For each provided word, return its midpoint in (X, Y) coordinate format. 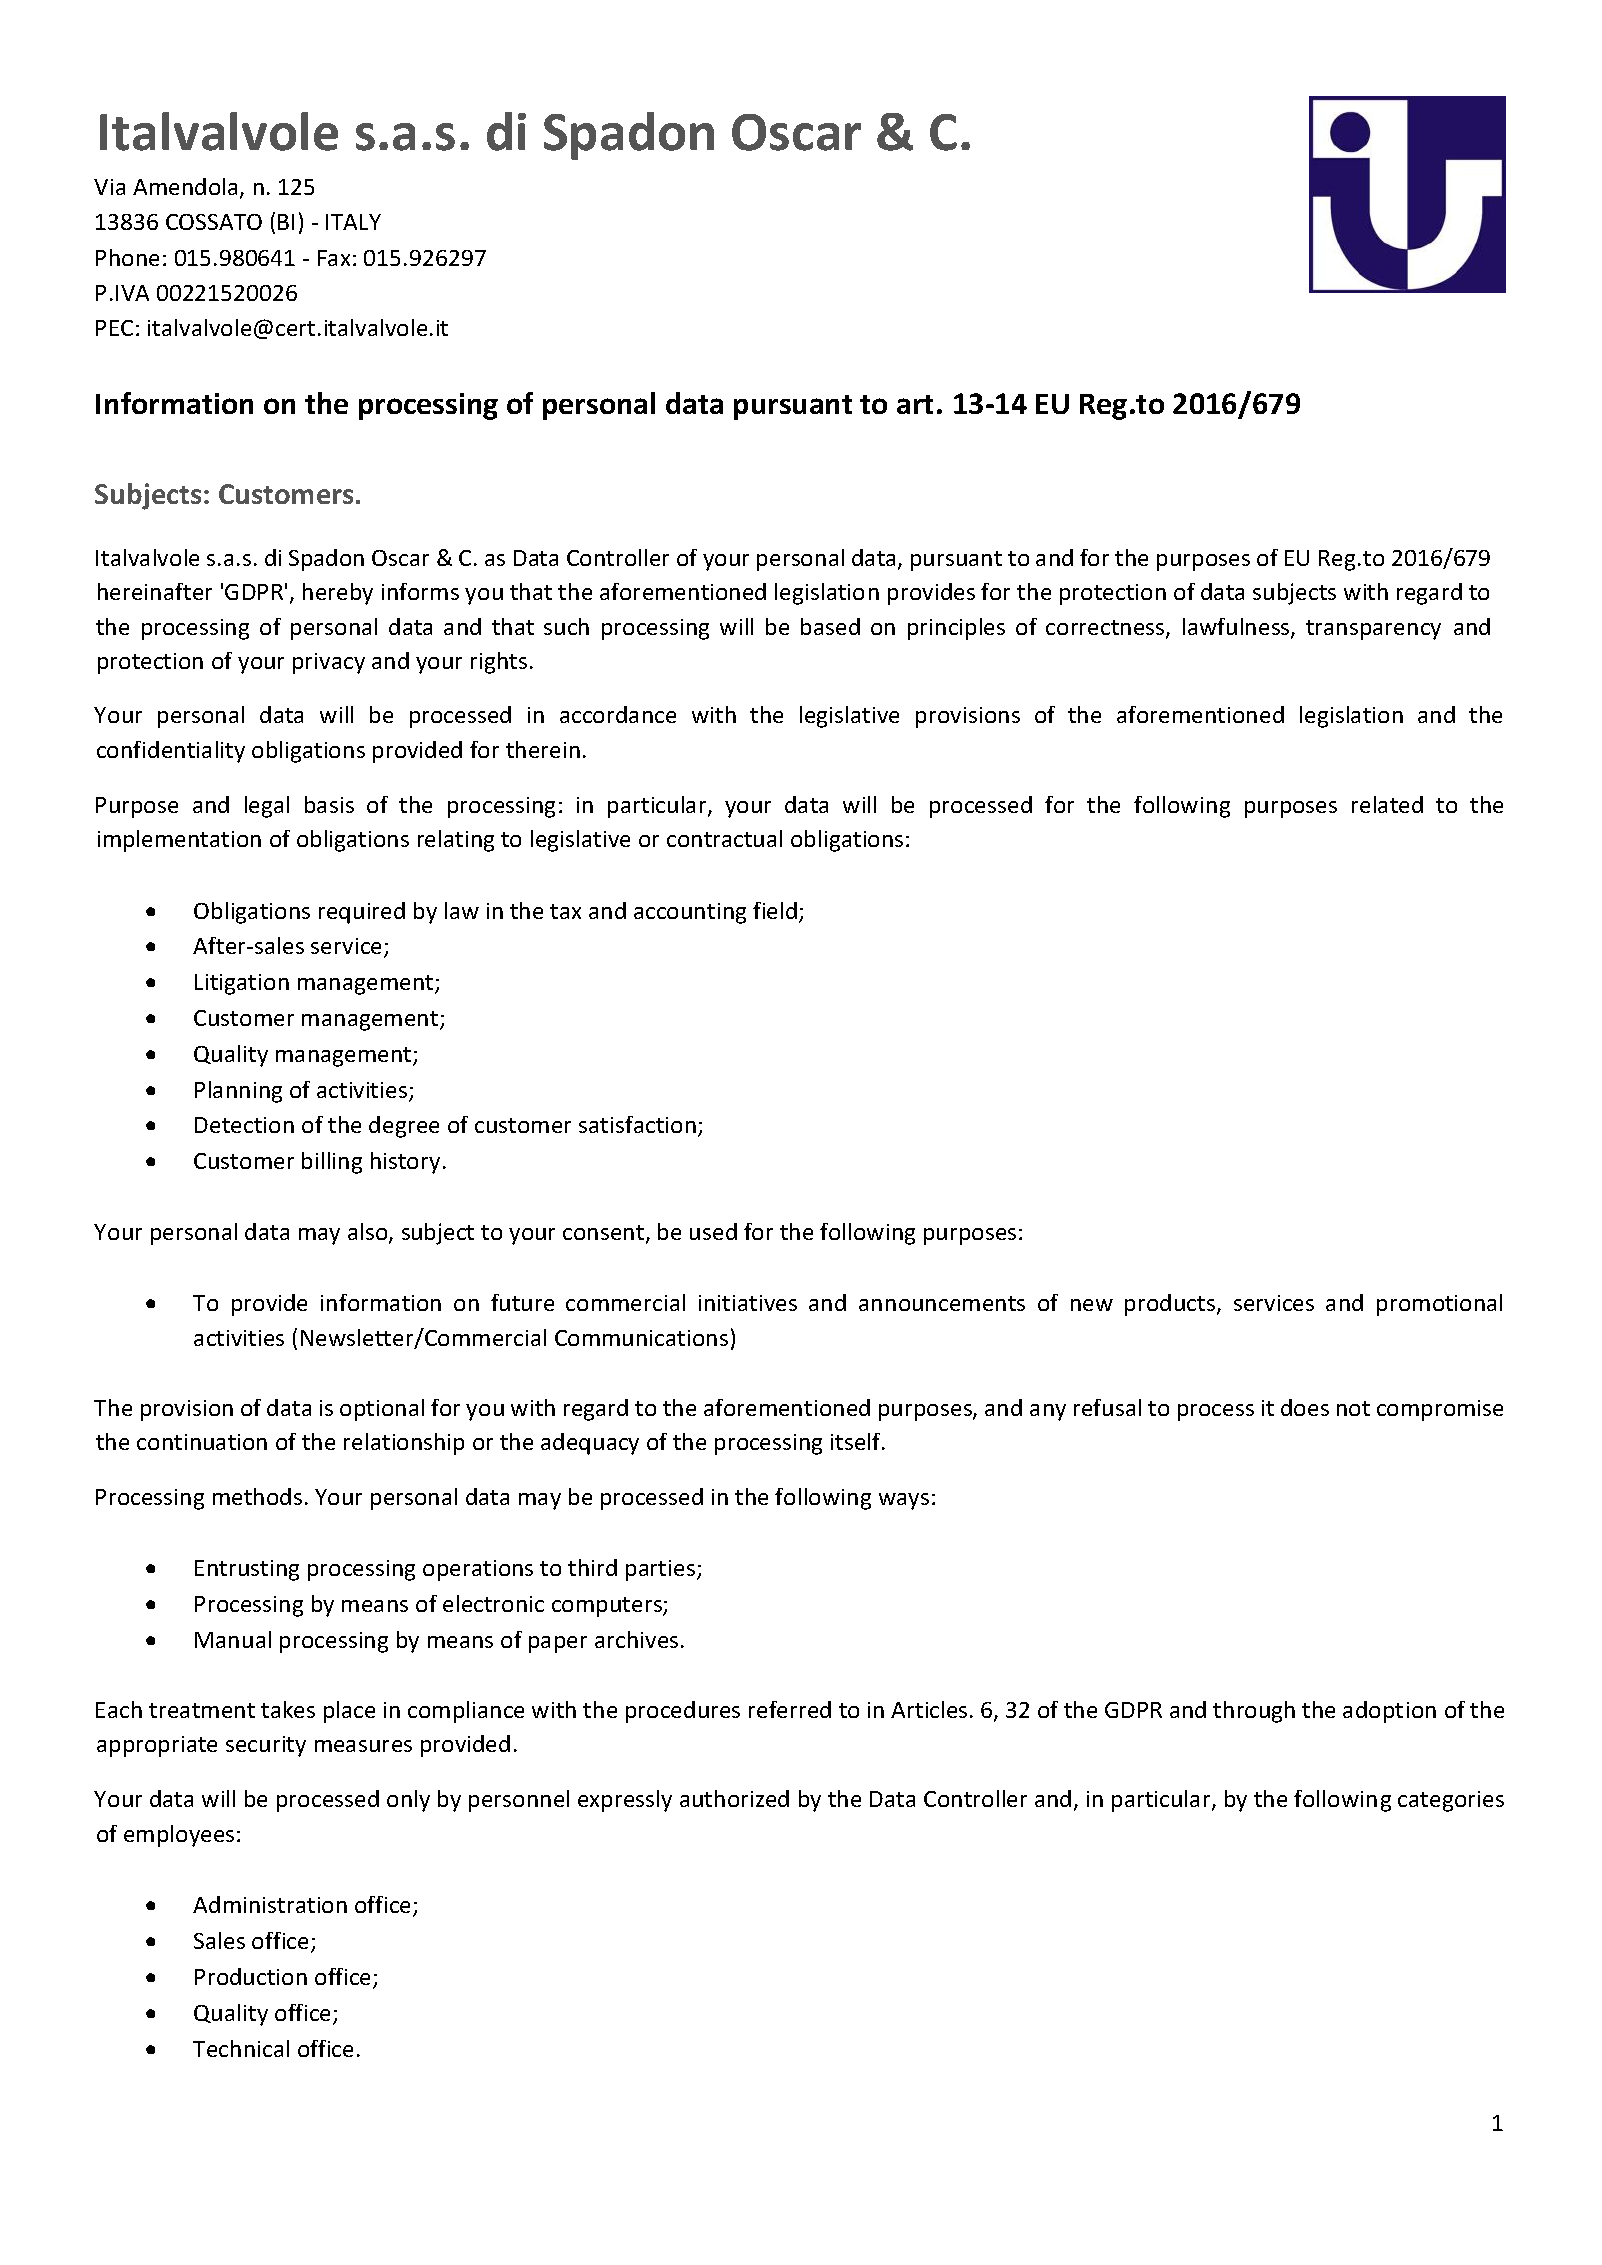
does (1305, 1407)
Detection (244, 1125)
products (1171, 1305)
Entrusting (247, 1570)
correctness (1106, 629)
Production (251, 1976)
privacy (329, 663)
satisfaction (637, 1124)
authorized (734, 1798)
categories (1451, 1801)
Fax (334, 258)
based (830, 626)
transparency (1373, 630)
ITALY (353, 222)
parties (662, 1570)
